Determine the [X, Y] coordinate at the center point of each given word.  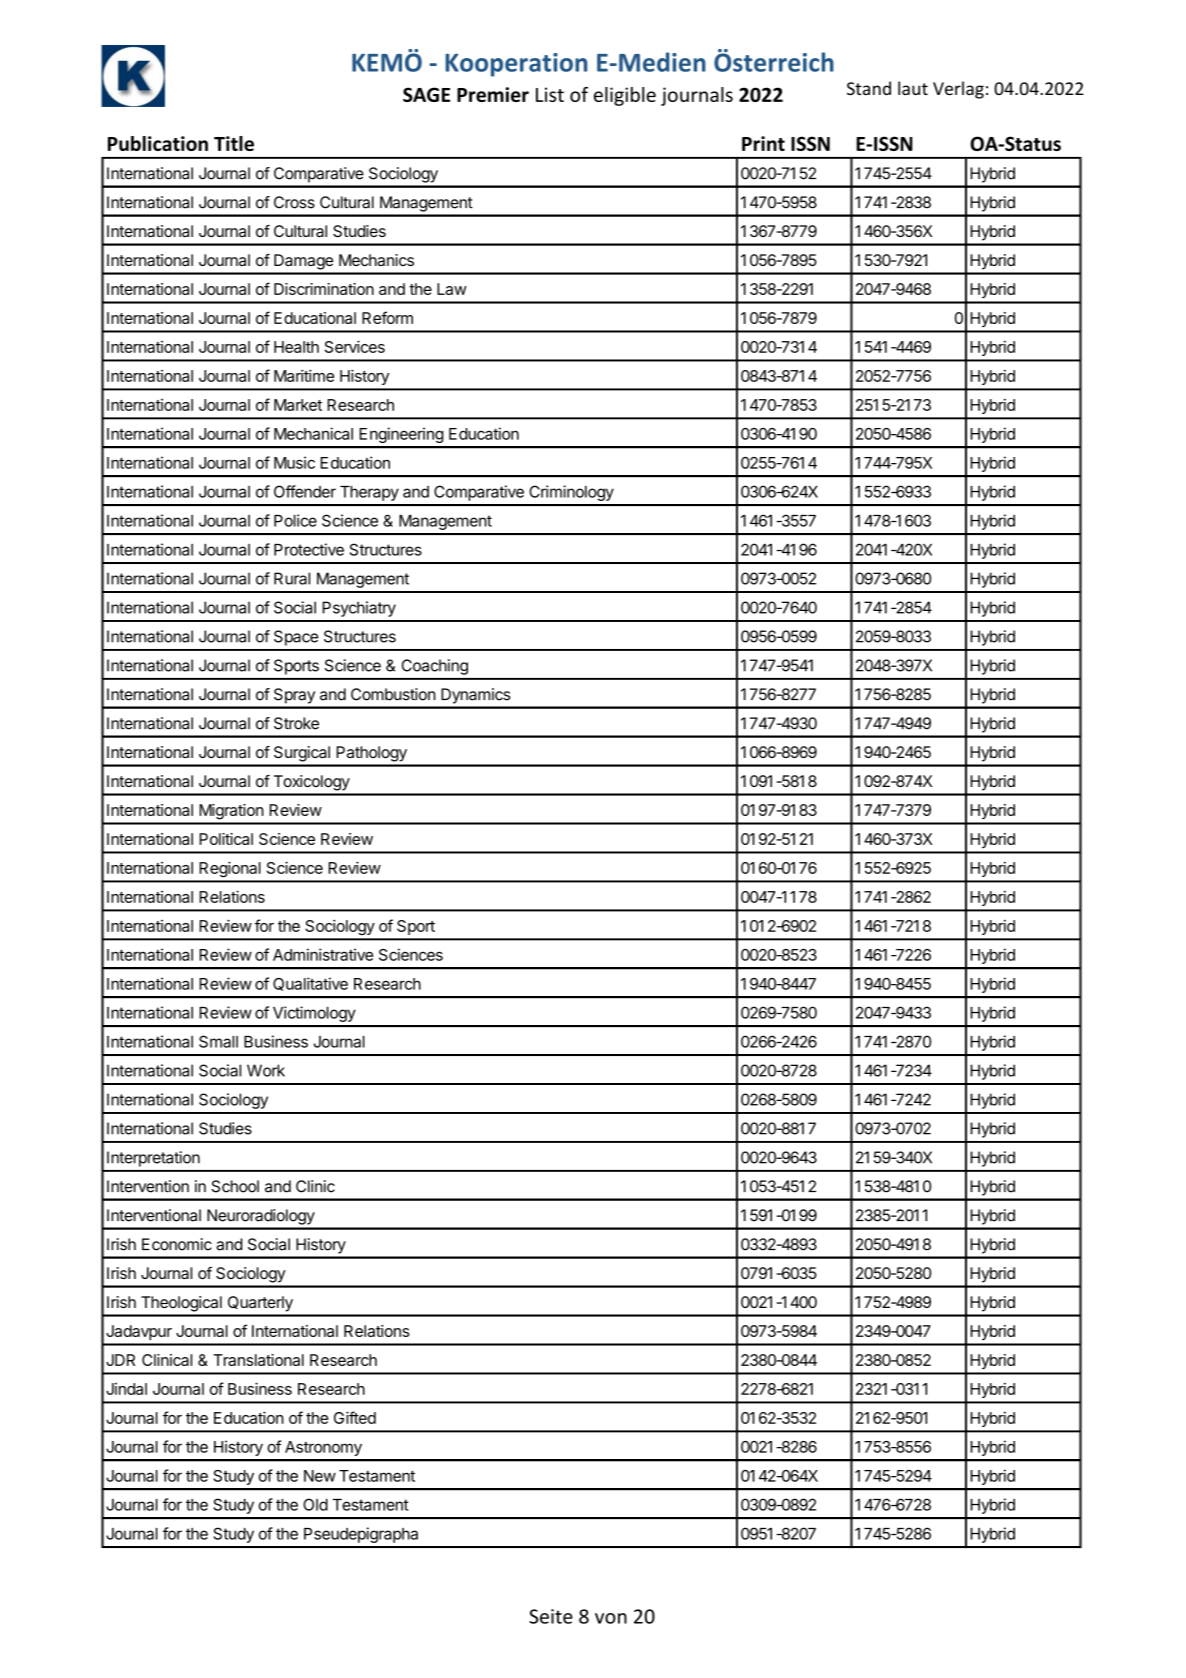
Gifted [355, 1417]
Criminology [571, 493]
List [550, 94]
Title [234, 143]
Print [763, 143]
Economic [177, 1244]
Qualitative [310, 984]
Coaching [435, 667]
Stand [869, 88]
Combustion [393, 694]
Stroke [296, 723]
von [611, 1618]
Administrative [323, 954]
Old [315, 1504]
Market [298, 405]
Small [218, 1041]
